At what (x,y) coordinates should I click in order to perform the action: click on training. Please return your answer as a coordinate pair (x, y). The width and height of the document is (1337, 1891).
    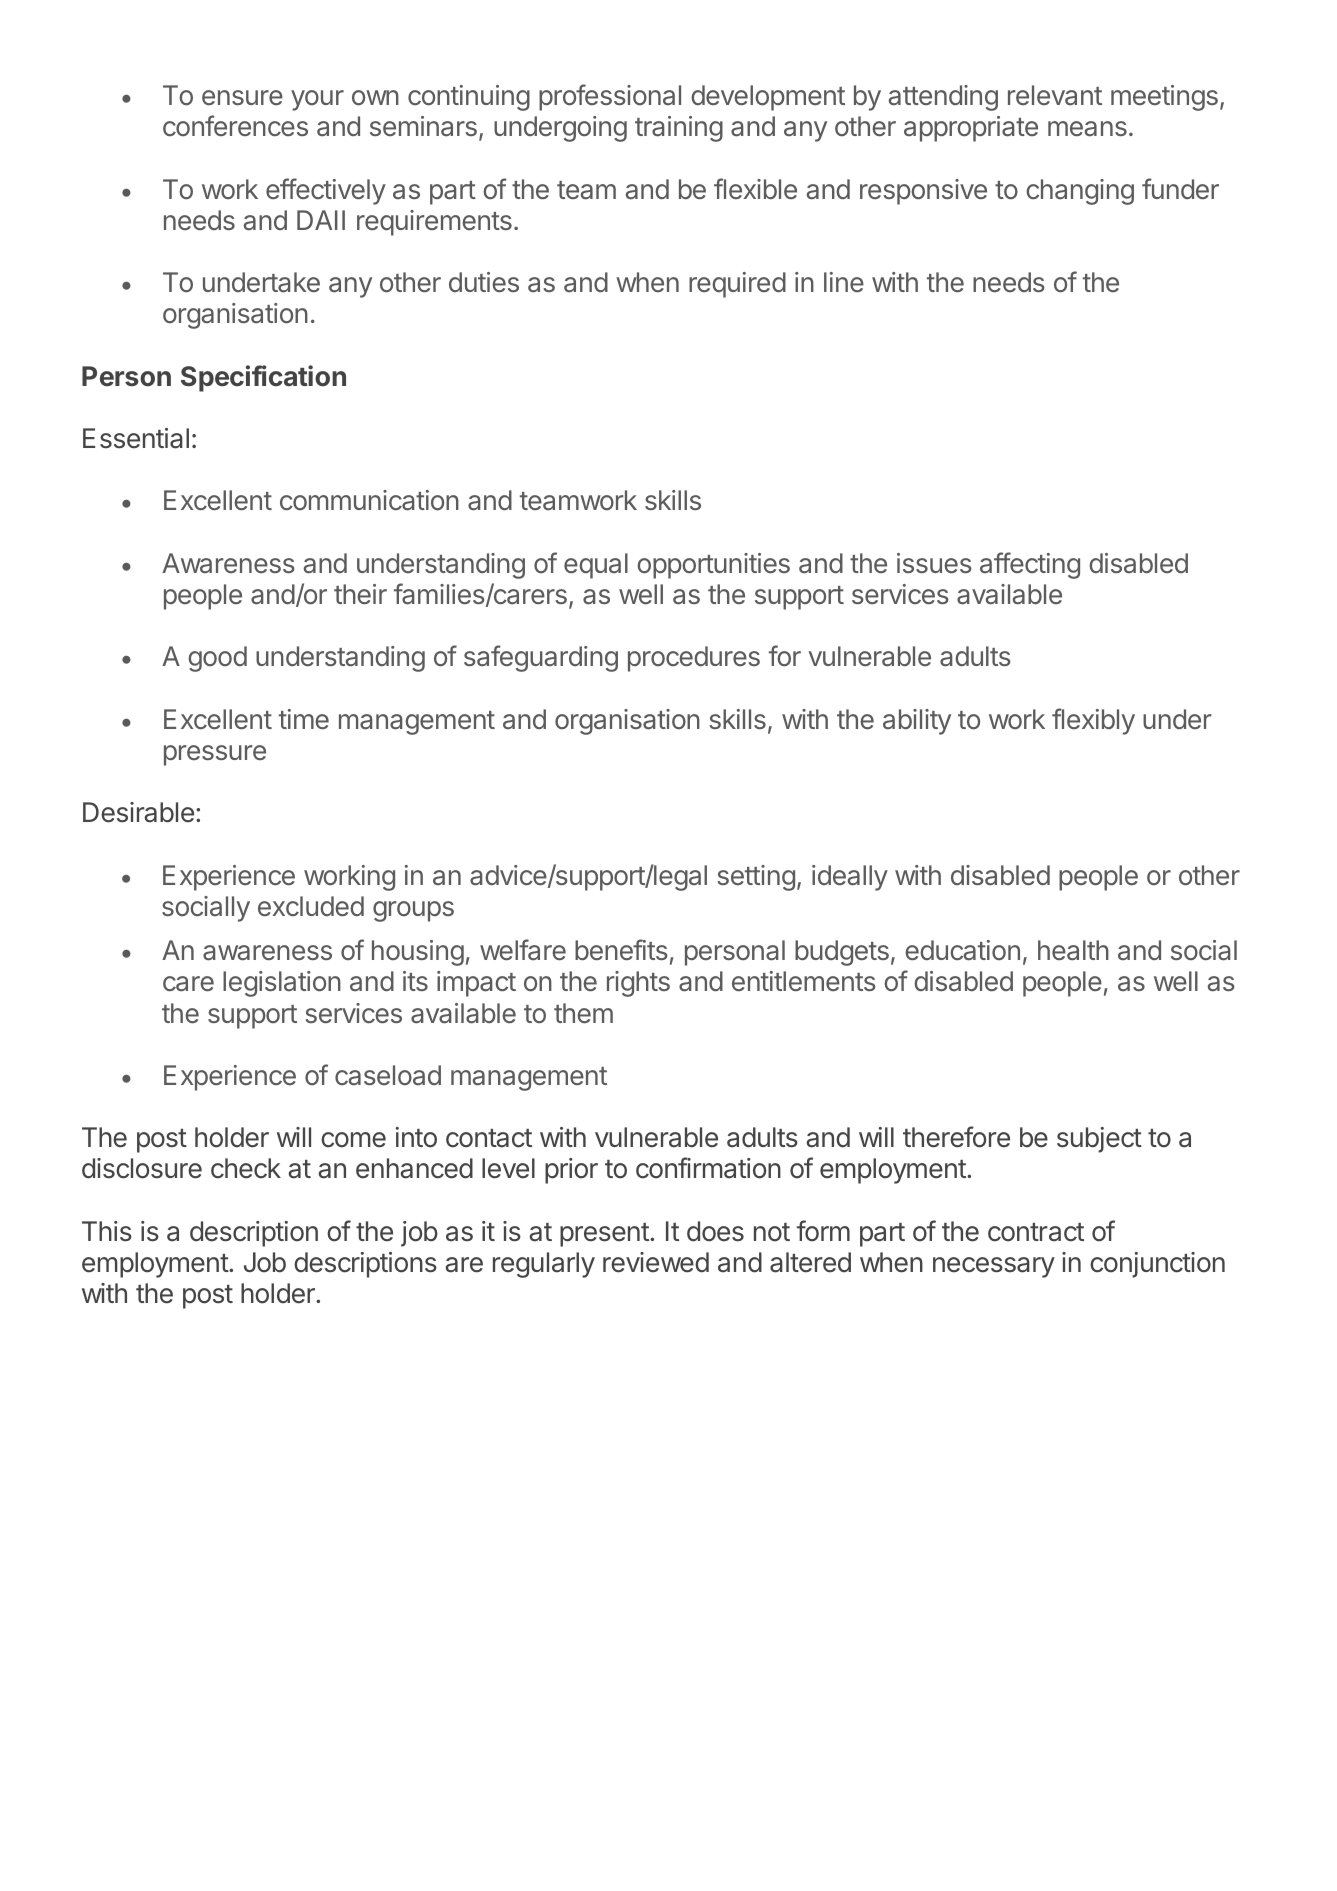
    Looking at the image, I should click on (679, 129).
